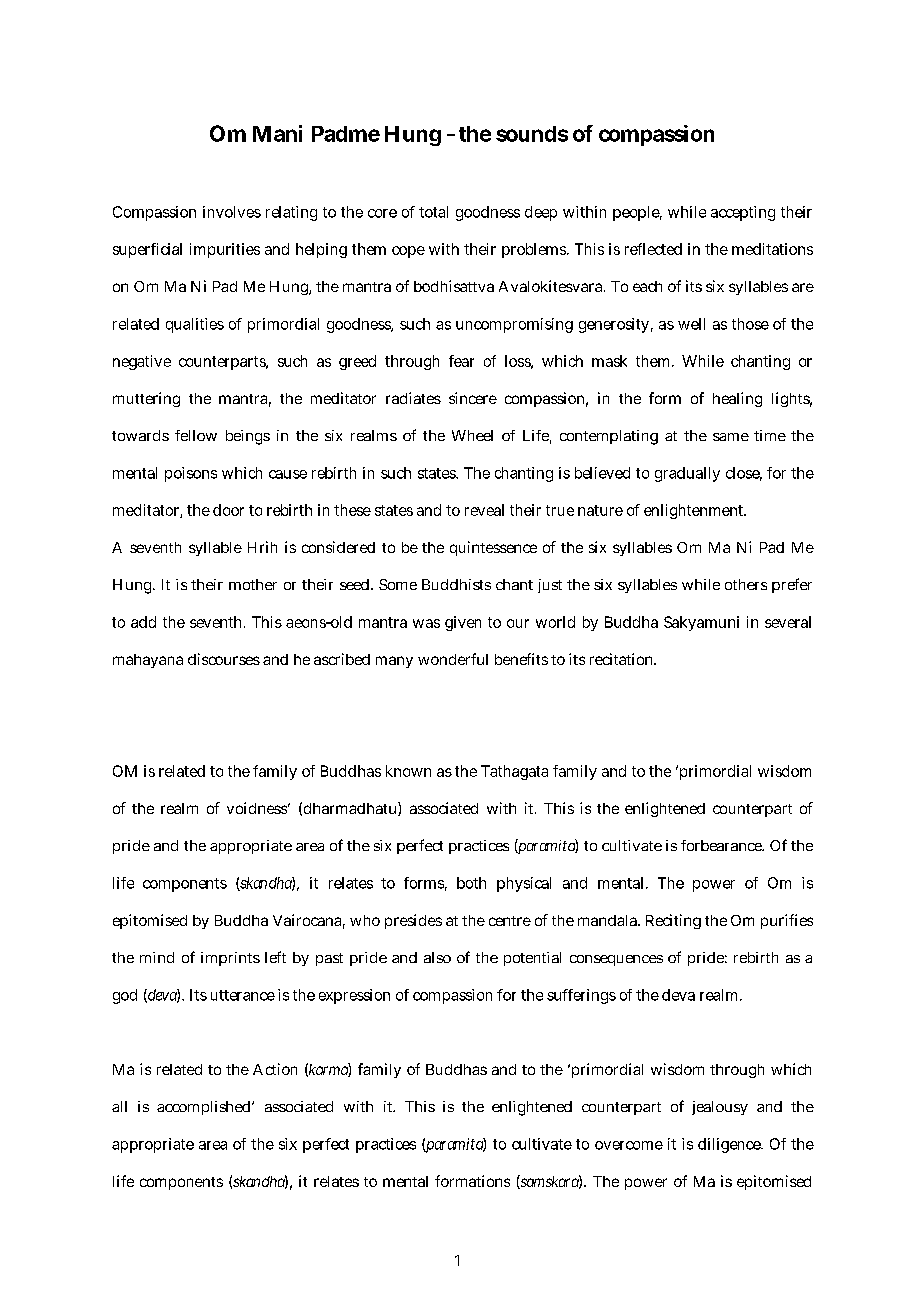  What do you see at coordinates (720, 1108) in the screenshot?
I see `jealousy` at bounding box center [720, 1108].
